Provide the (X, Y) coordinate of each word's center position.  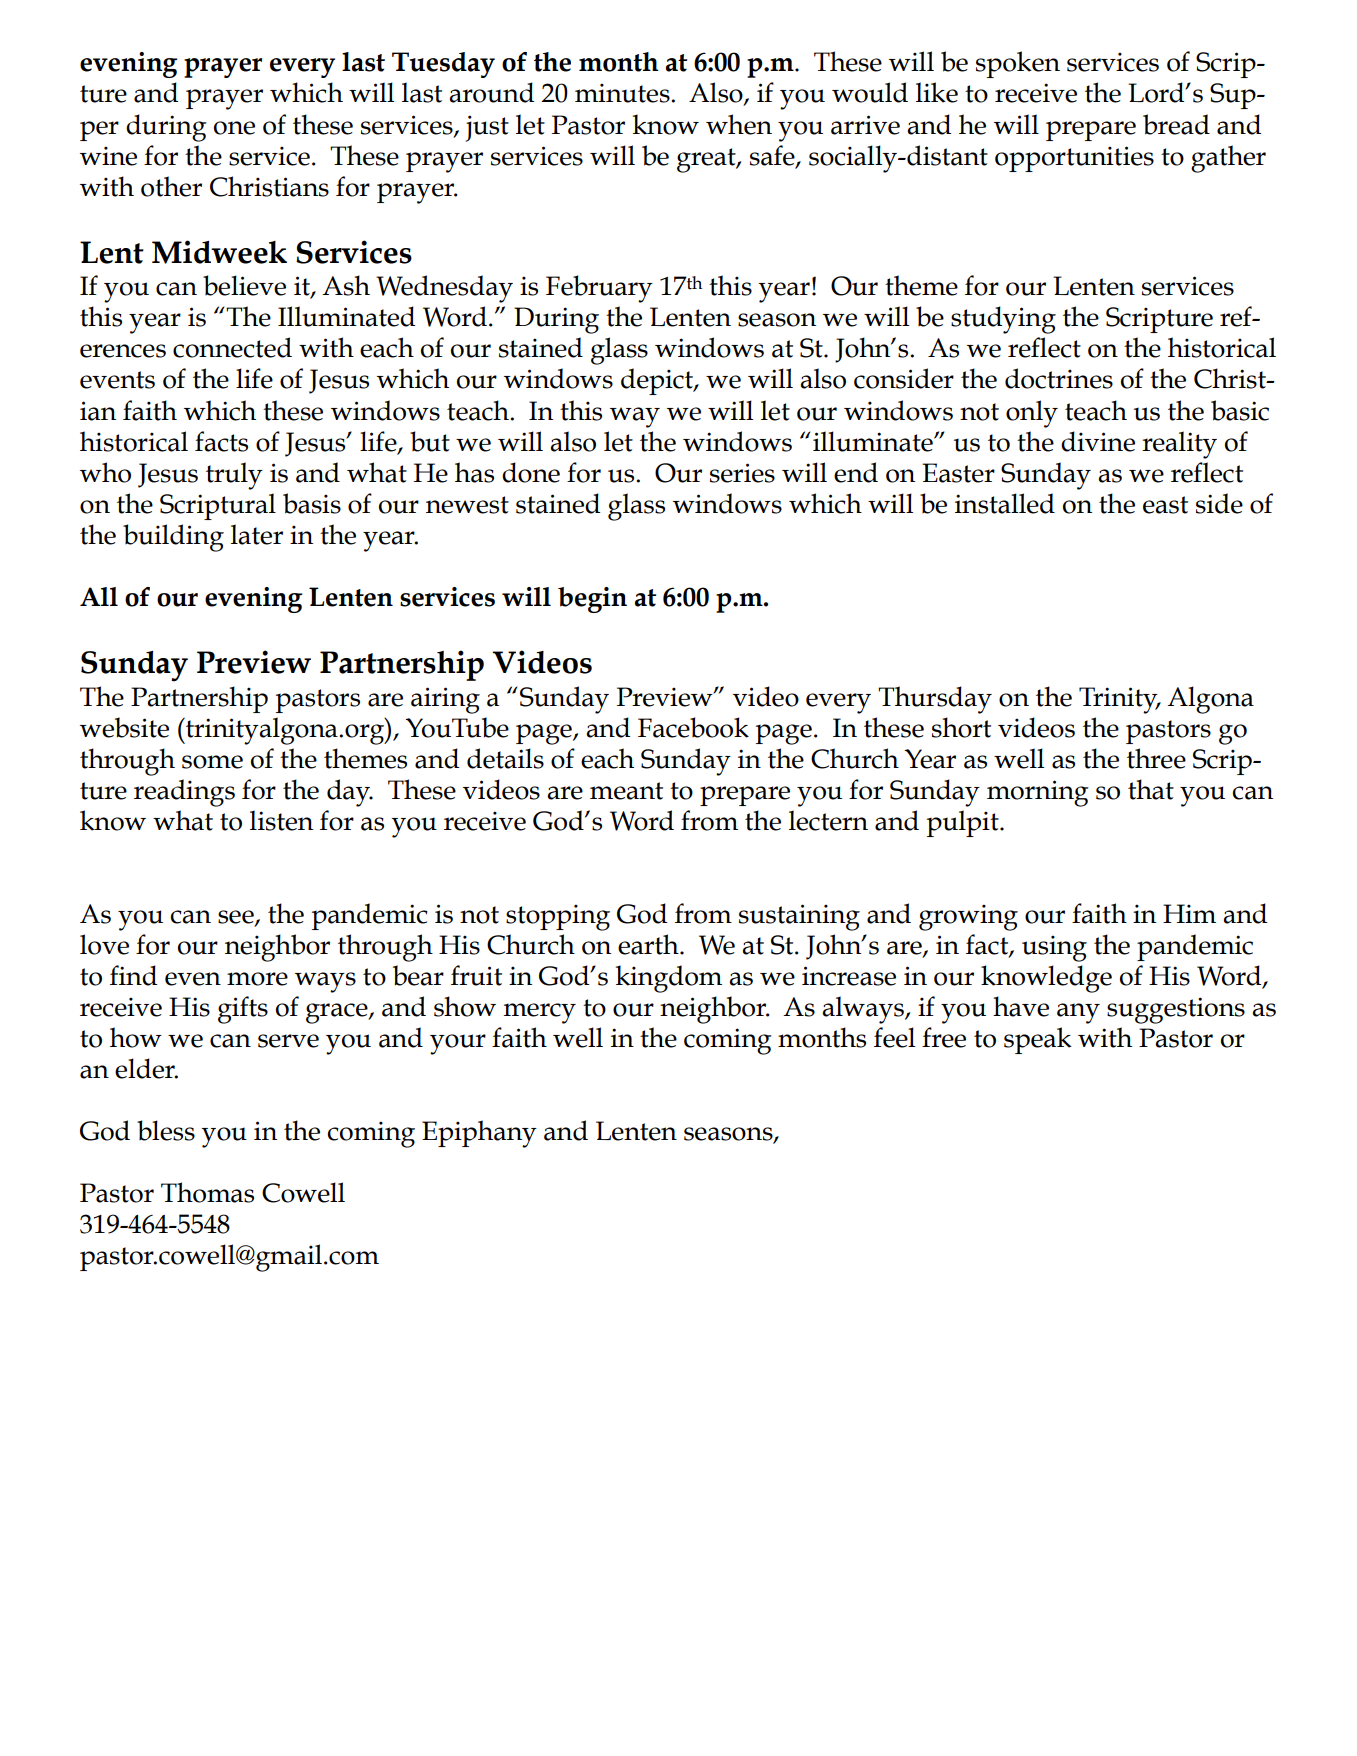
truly (234, 476)
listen (281, 820)
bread (1176, 124)
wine (108, 156)
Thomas (207, 1192)
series (742, 473)
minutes (623, 93)
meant (626, 791)
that (1151, 789)
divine (1098, 441)
